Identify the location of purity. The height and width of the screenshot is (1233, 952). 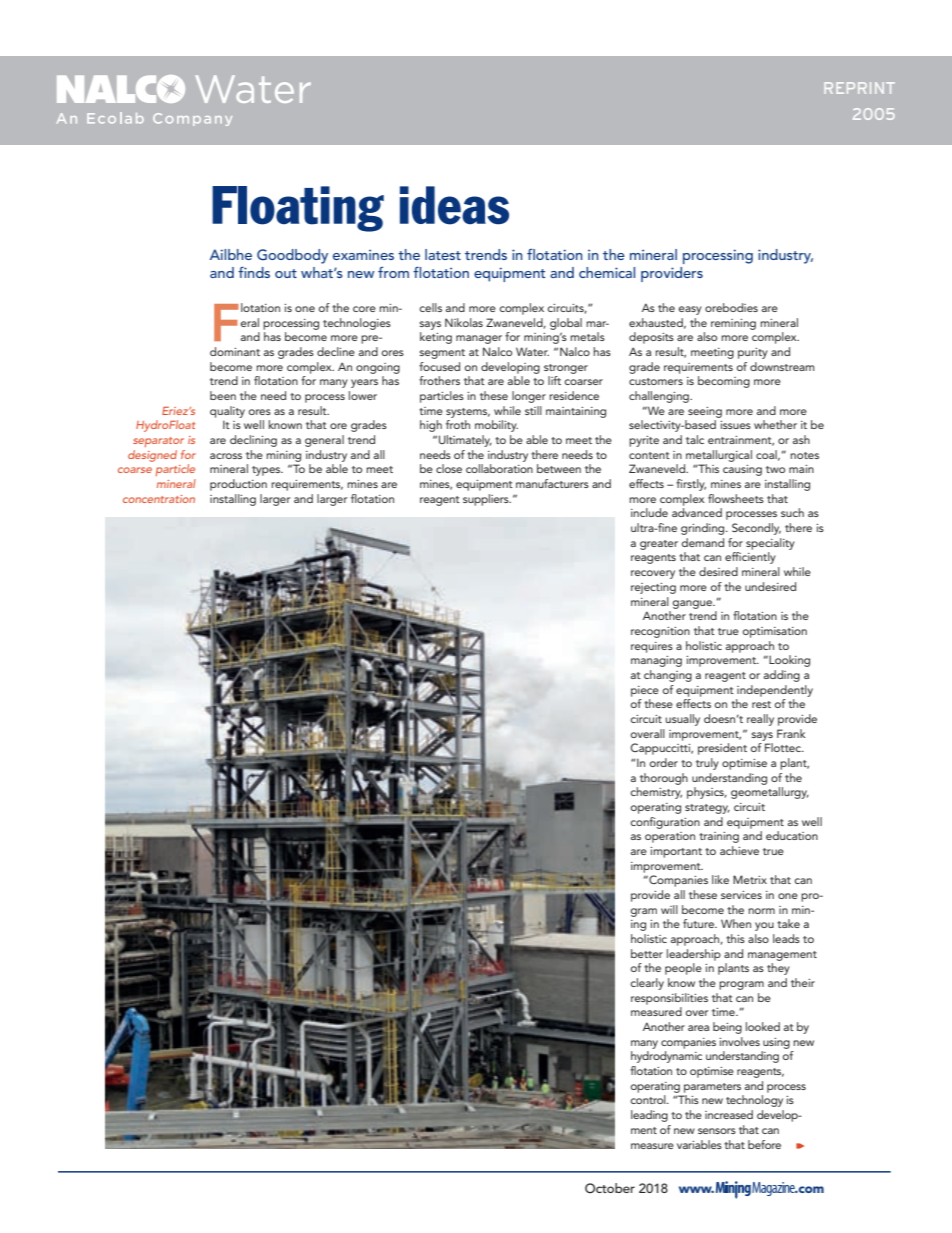
(753, 353).
